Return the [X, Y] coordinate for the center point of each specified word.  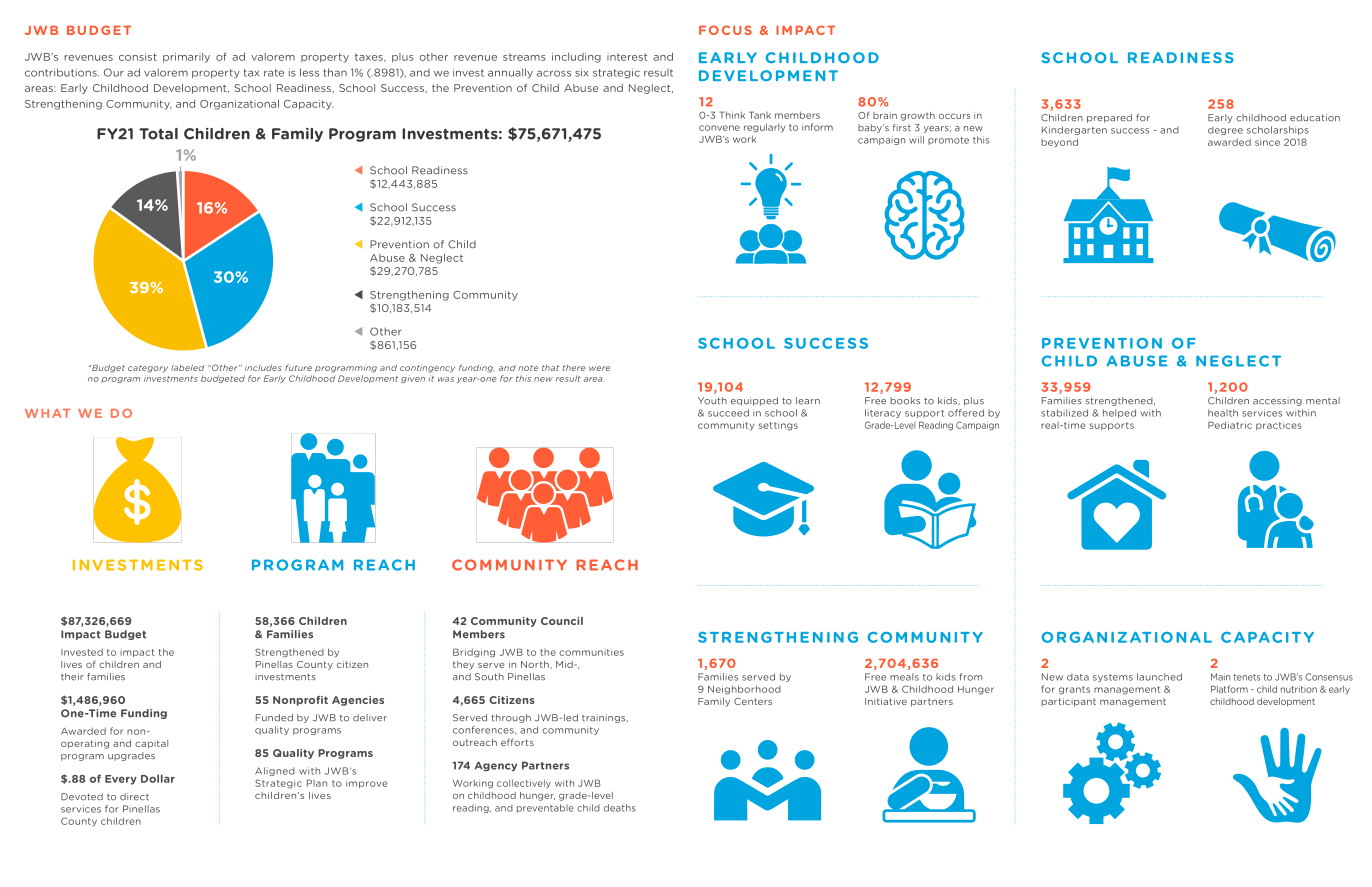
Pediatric [1230, 425]
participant [1068, 702]
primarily [186, 58]
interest [627, 57]
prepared [1109, 118]
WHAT [47, 413]
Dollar [158, 778]
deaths [620, 808]
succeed [728, 413]
